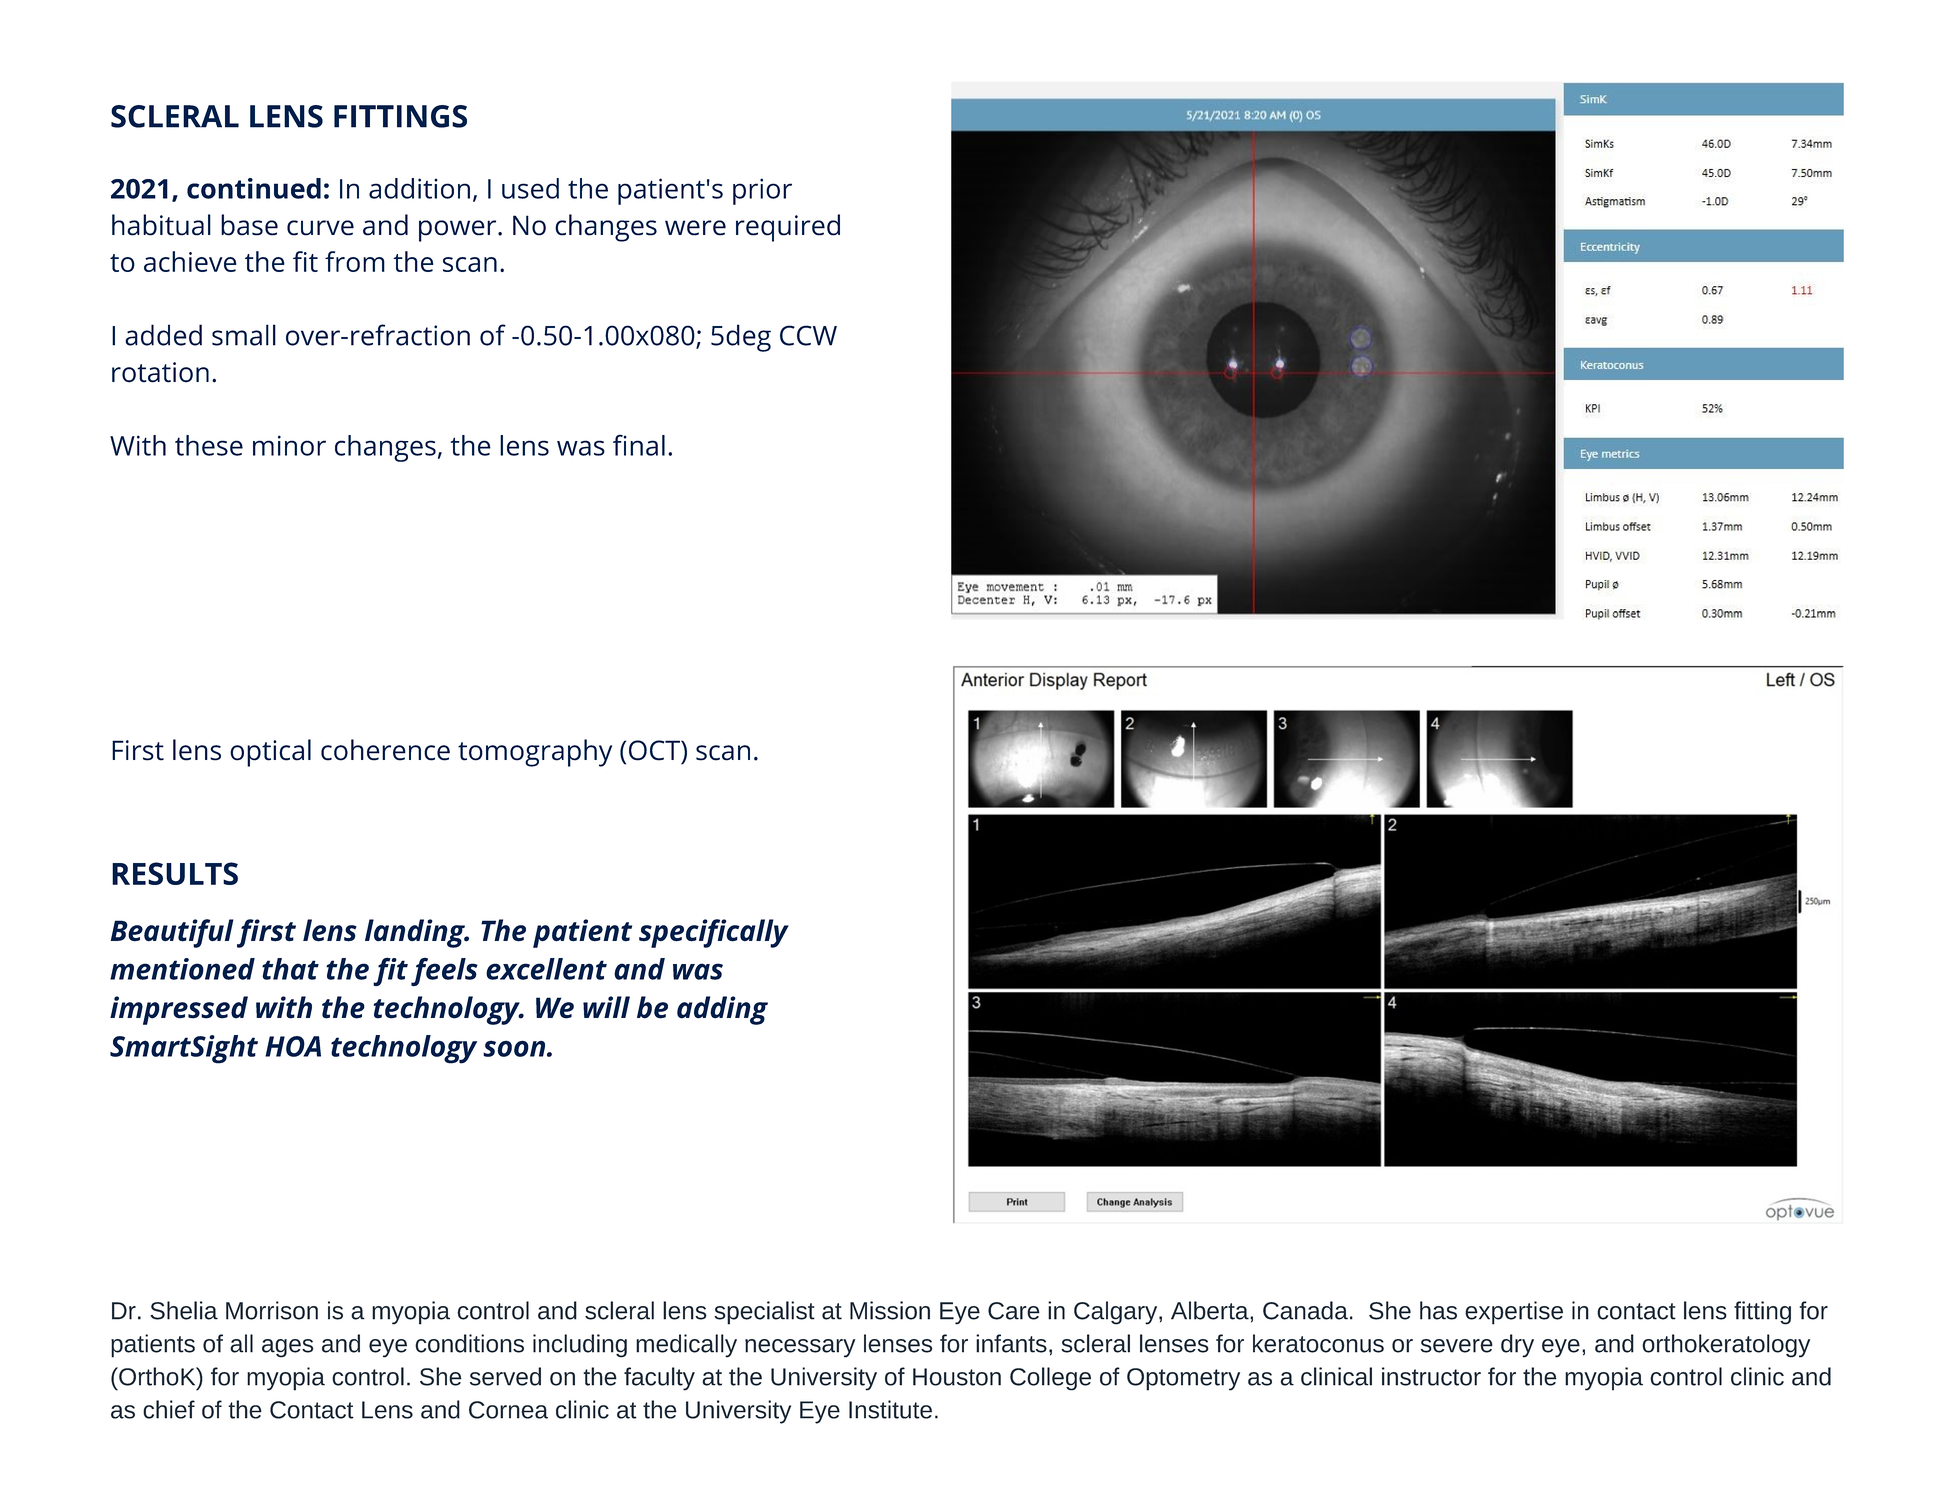  I want to click on prior, so click(762, 191).
